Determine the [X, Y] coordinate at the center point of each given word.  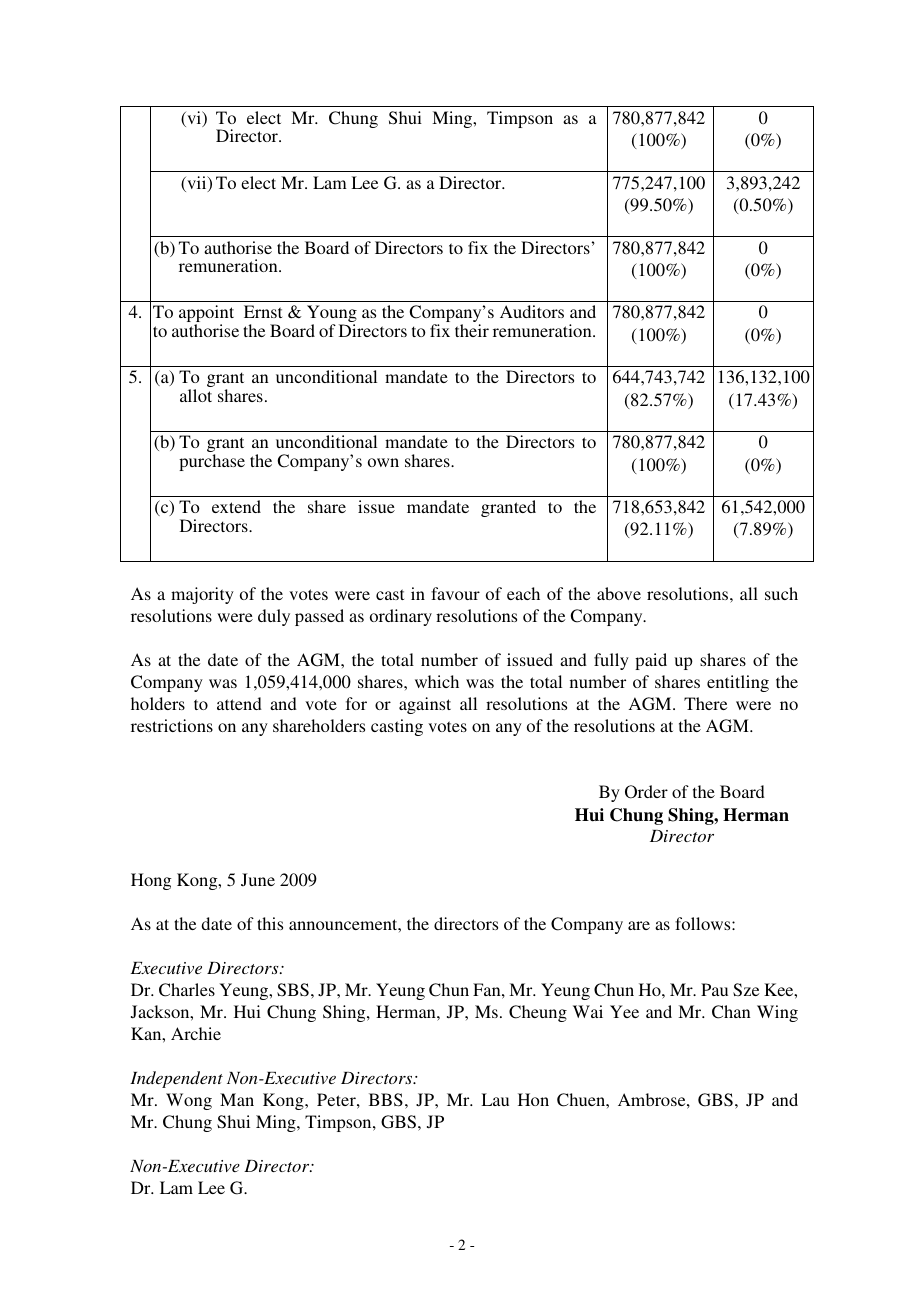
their [472, 330]
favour [455, 593]
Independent [176, 1079]
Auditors [532, 311]
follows [704, 923]
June [258, 879]
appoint [206, 315]
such [781, 593]
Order [646, 792]
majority [202, 595]
